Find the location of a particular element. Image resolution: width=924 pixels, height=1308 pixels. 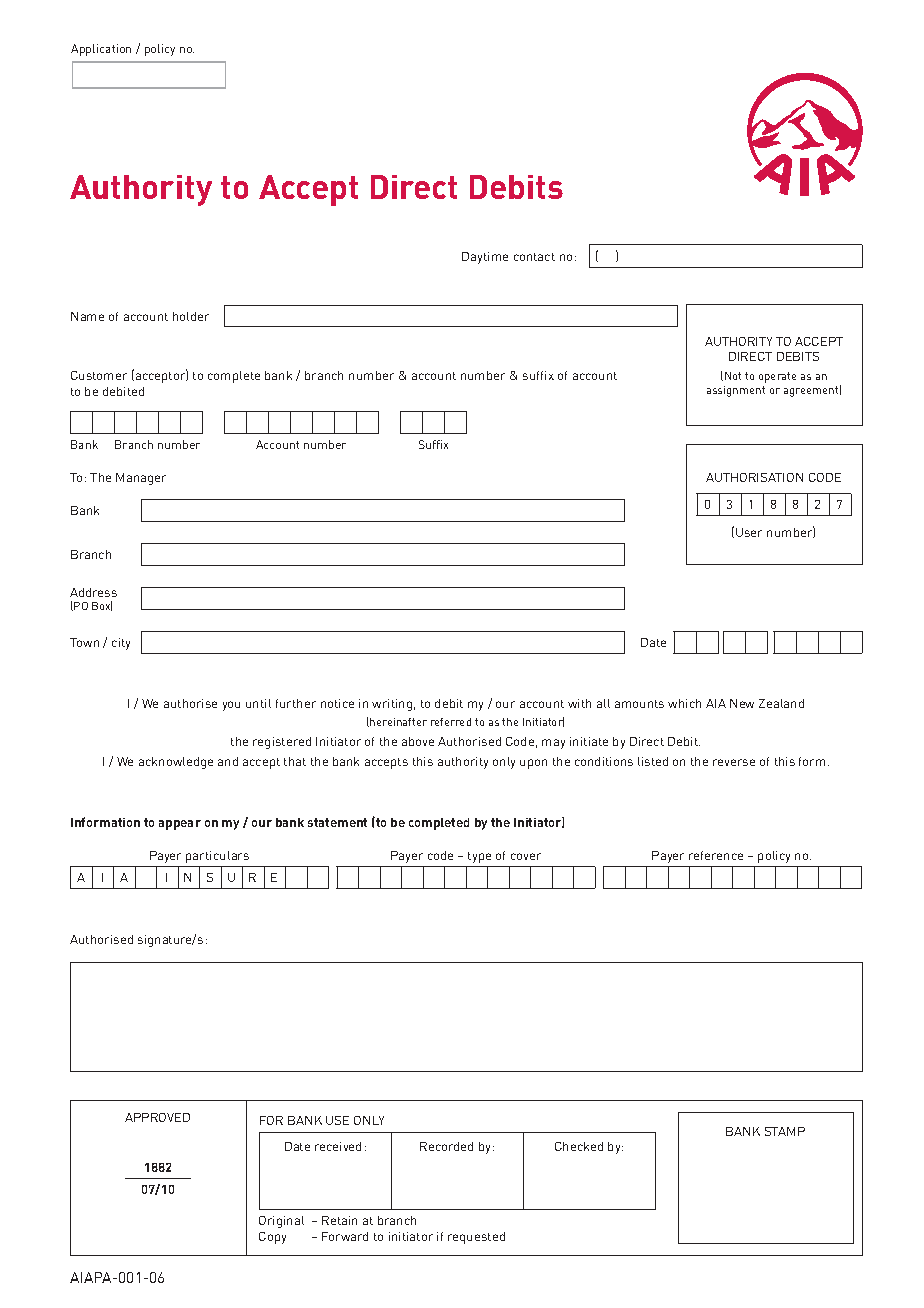

holder is located at coordinates (191, 316).
